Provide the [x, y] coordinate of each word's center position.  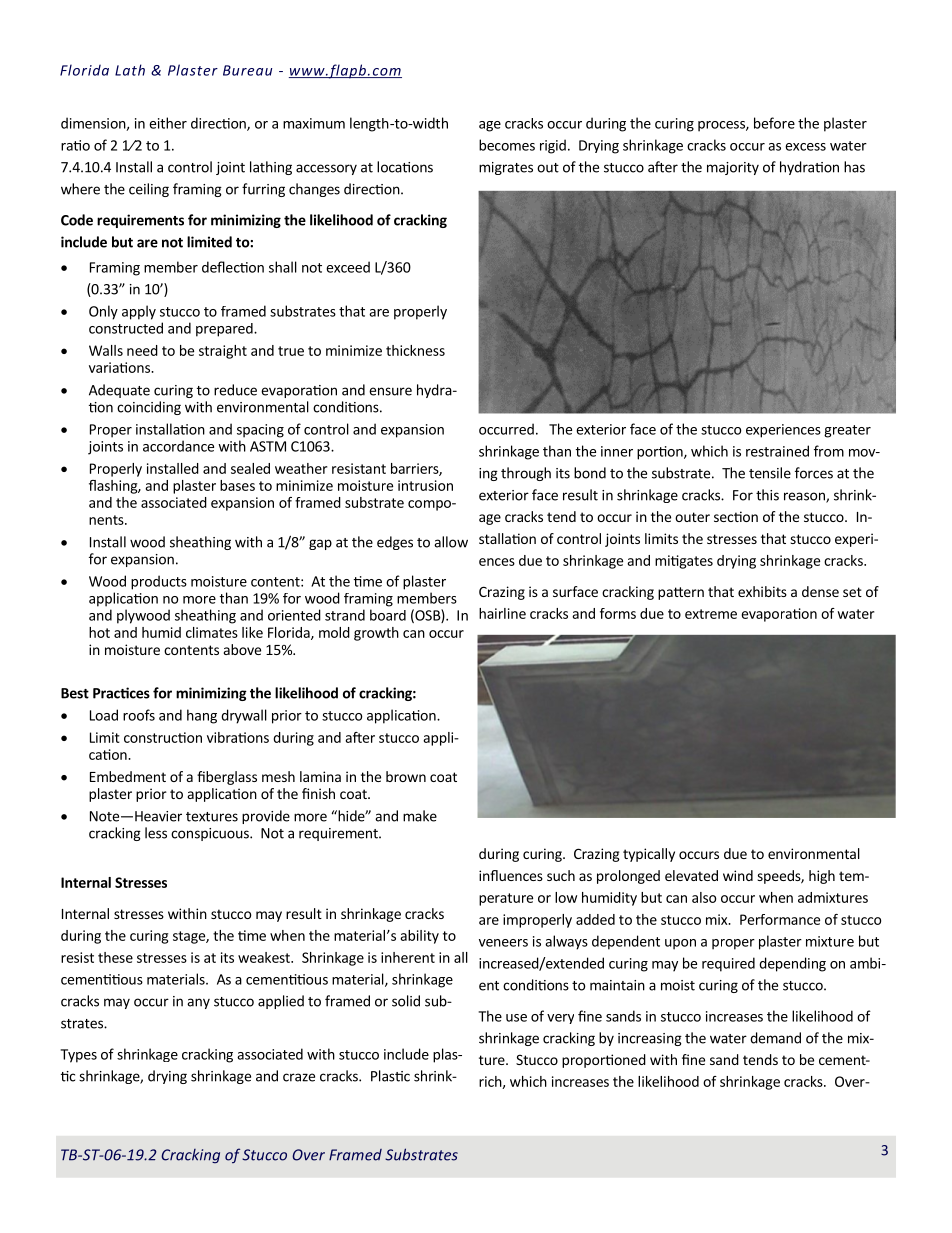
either [168, 123]
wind [738, 875]
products [159, 582]
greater [847, 431]
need [142, 350]
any [198, 1003]
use [516, 1018]
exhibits [762, 591]
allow [451, 542]
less [156, 833]
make [420, 816]
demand [775, 1038]
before [774, 123]
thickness [415, 350]
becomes [507, 145]
